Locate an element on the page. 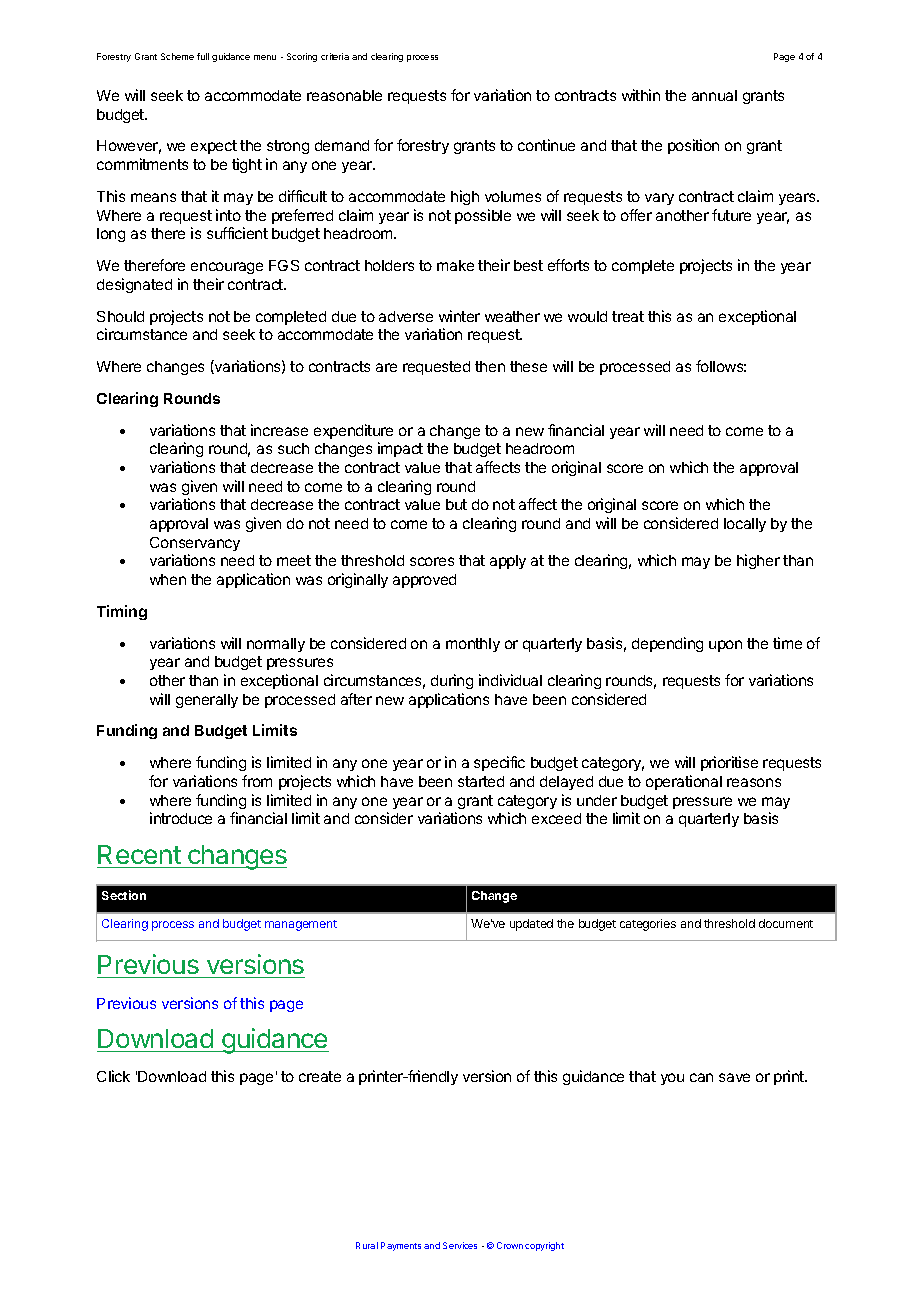 The width and height of the image is (924, 1308). introduce is located at coordinates (181, 818).
